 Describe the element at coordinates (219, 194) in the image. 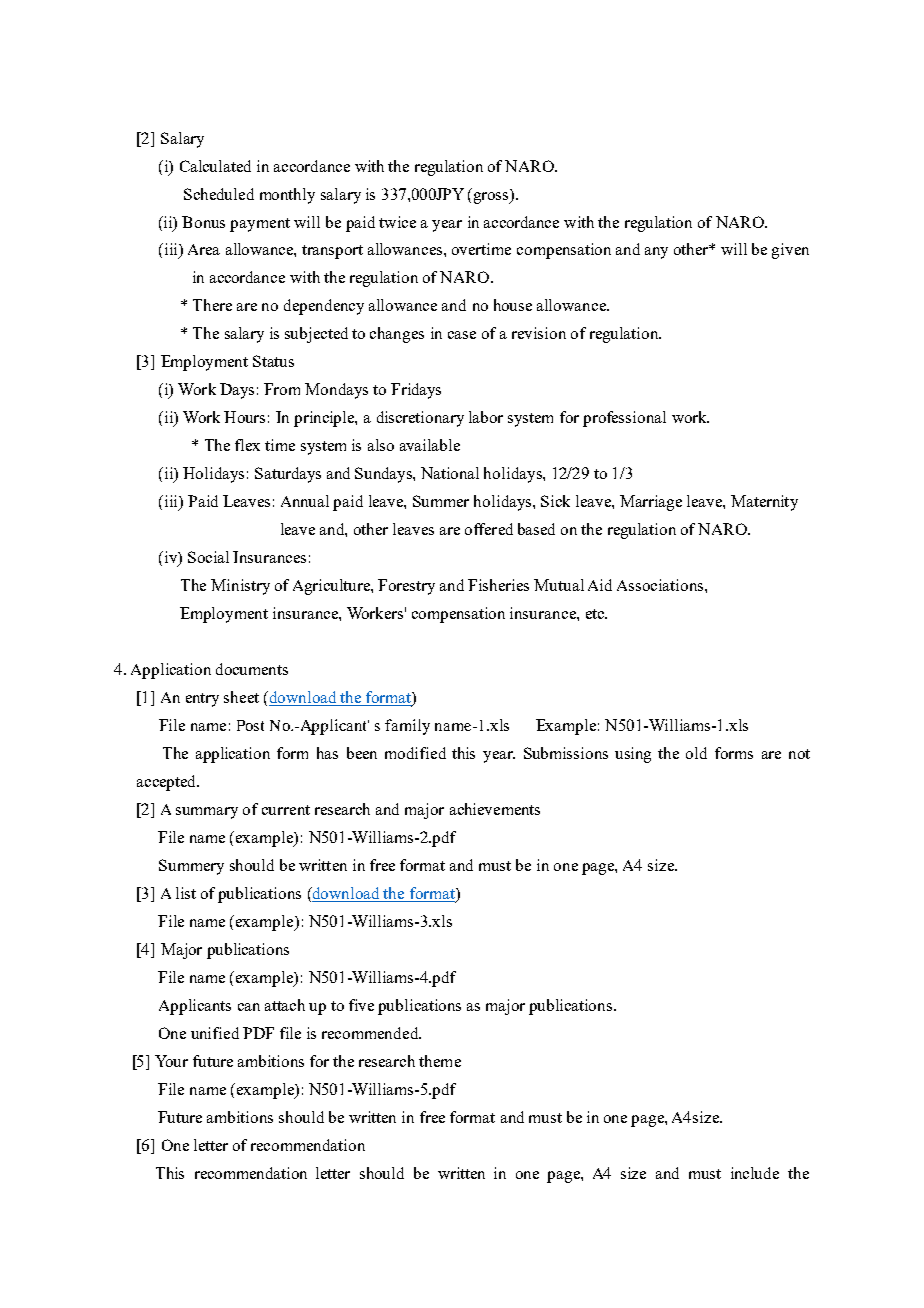

I see `Scheduled` at that location.
